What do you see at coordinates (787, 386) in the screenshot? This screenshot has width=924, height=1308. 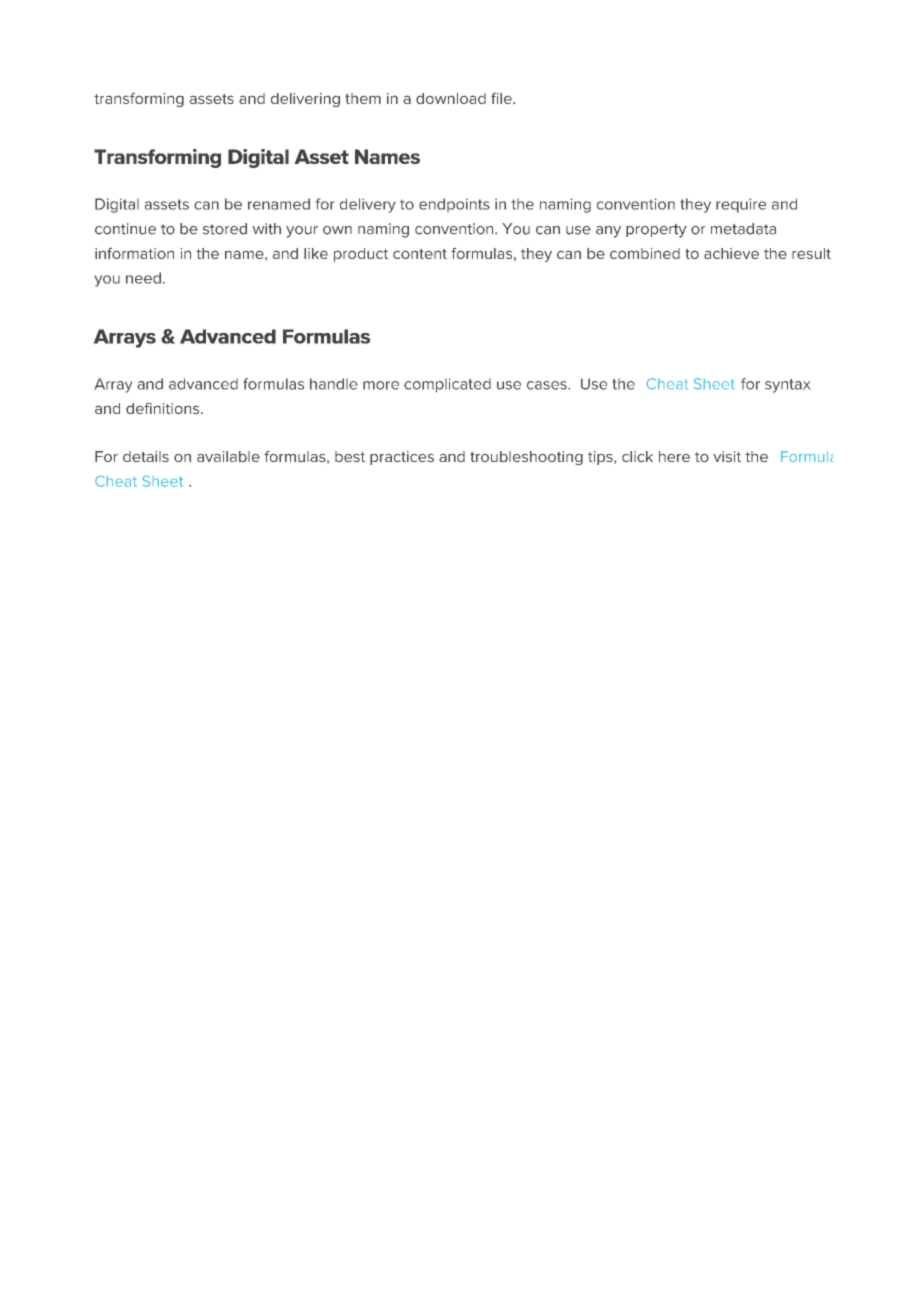 I see `syntax` at bounding box center [787, 386].
